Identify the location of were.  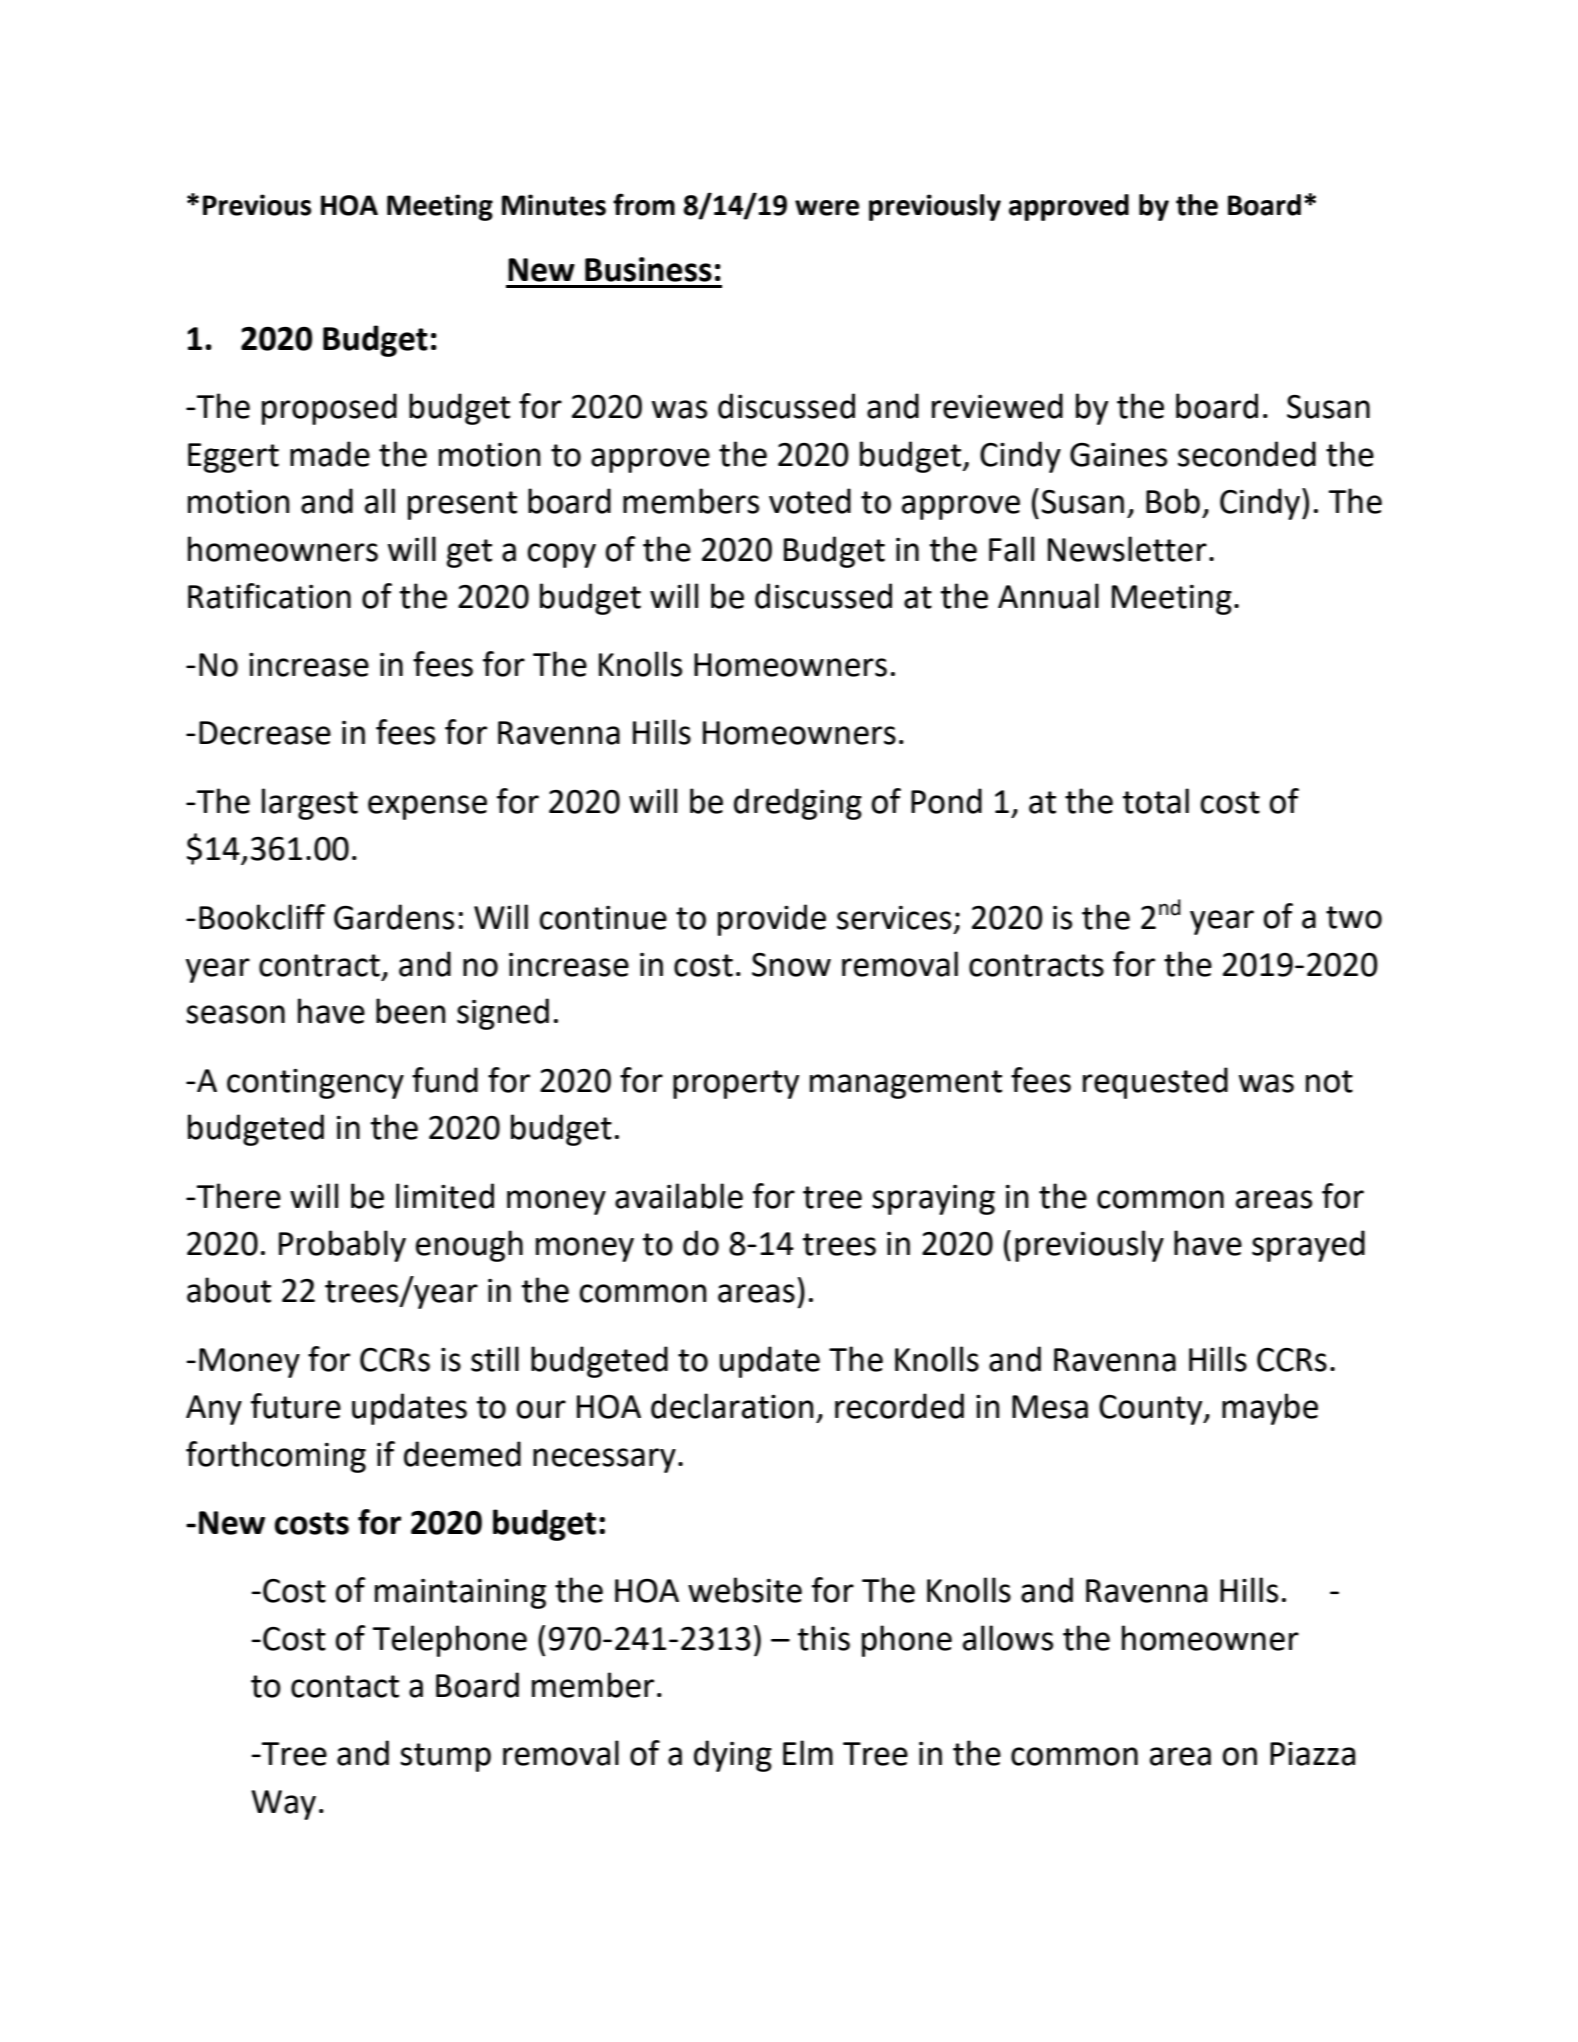
(827, 208).
